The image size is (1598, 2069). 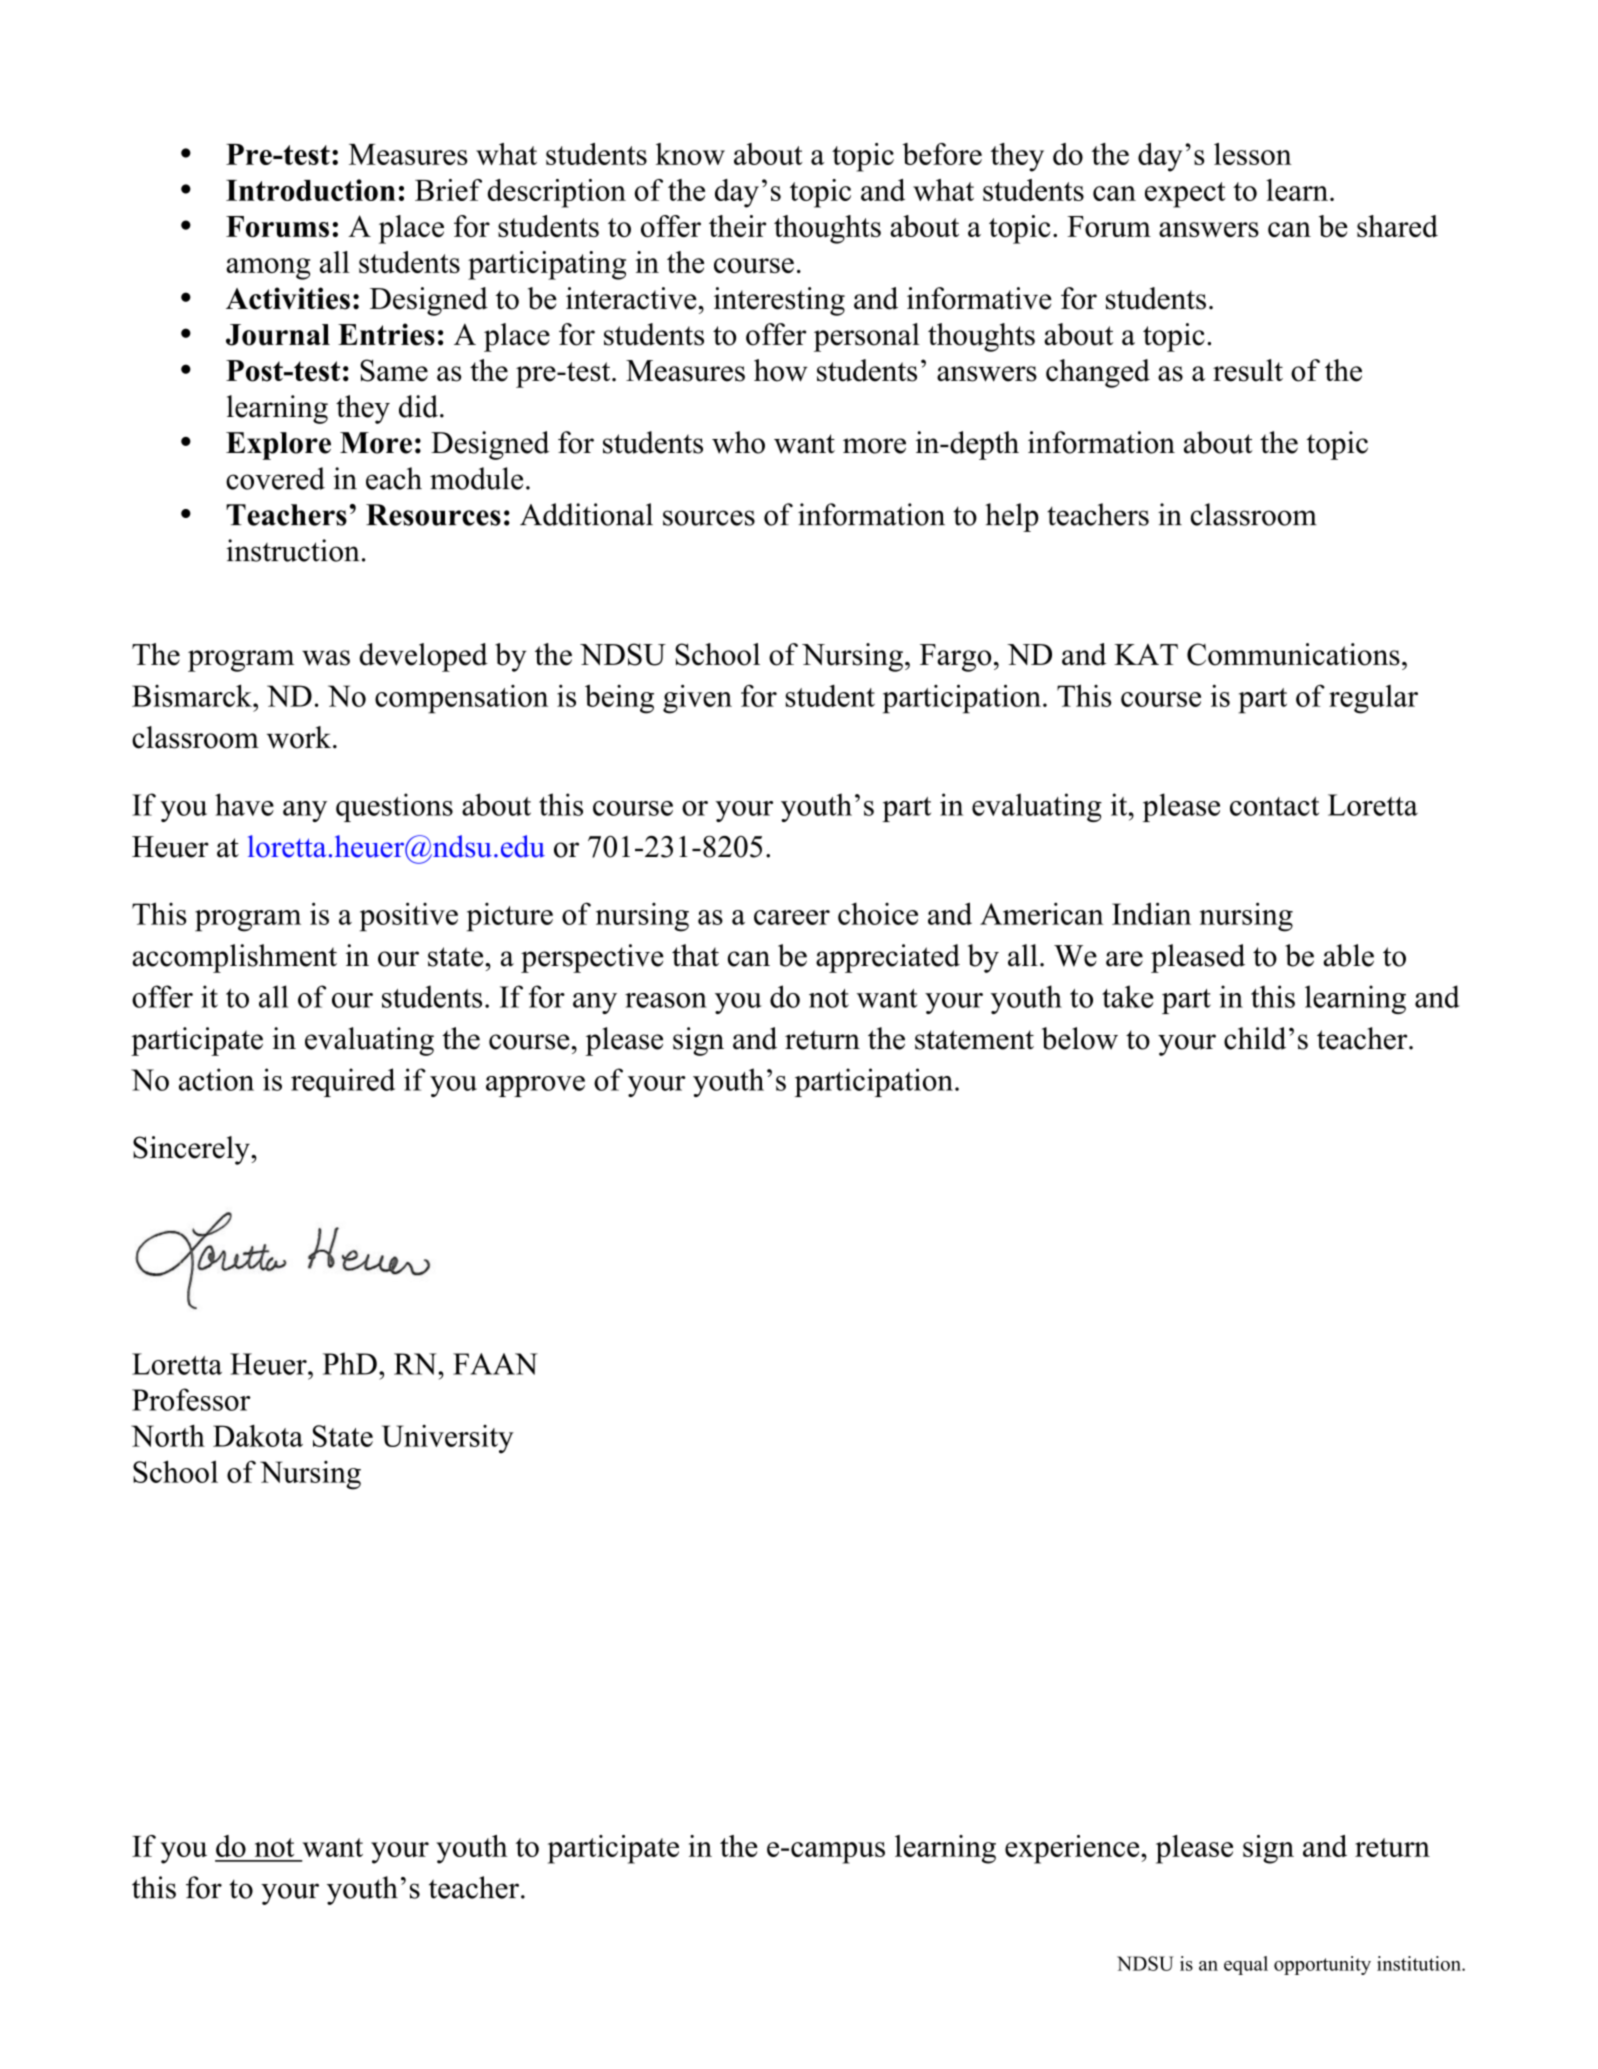 I want to click on University, so click(x=448, y=1439).
